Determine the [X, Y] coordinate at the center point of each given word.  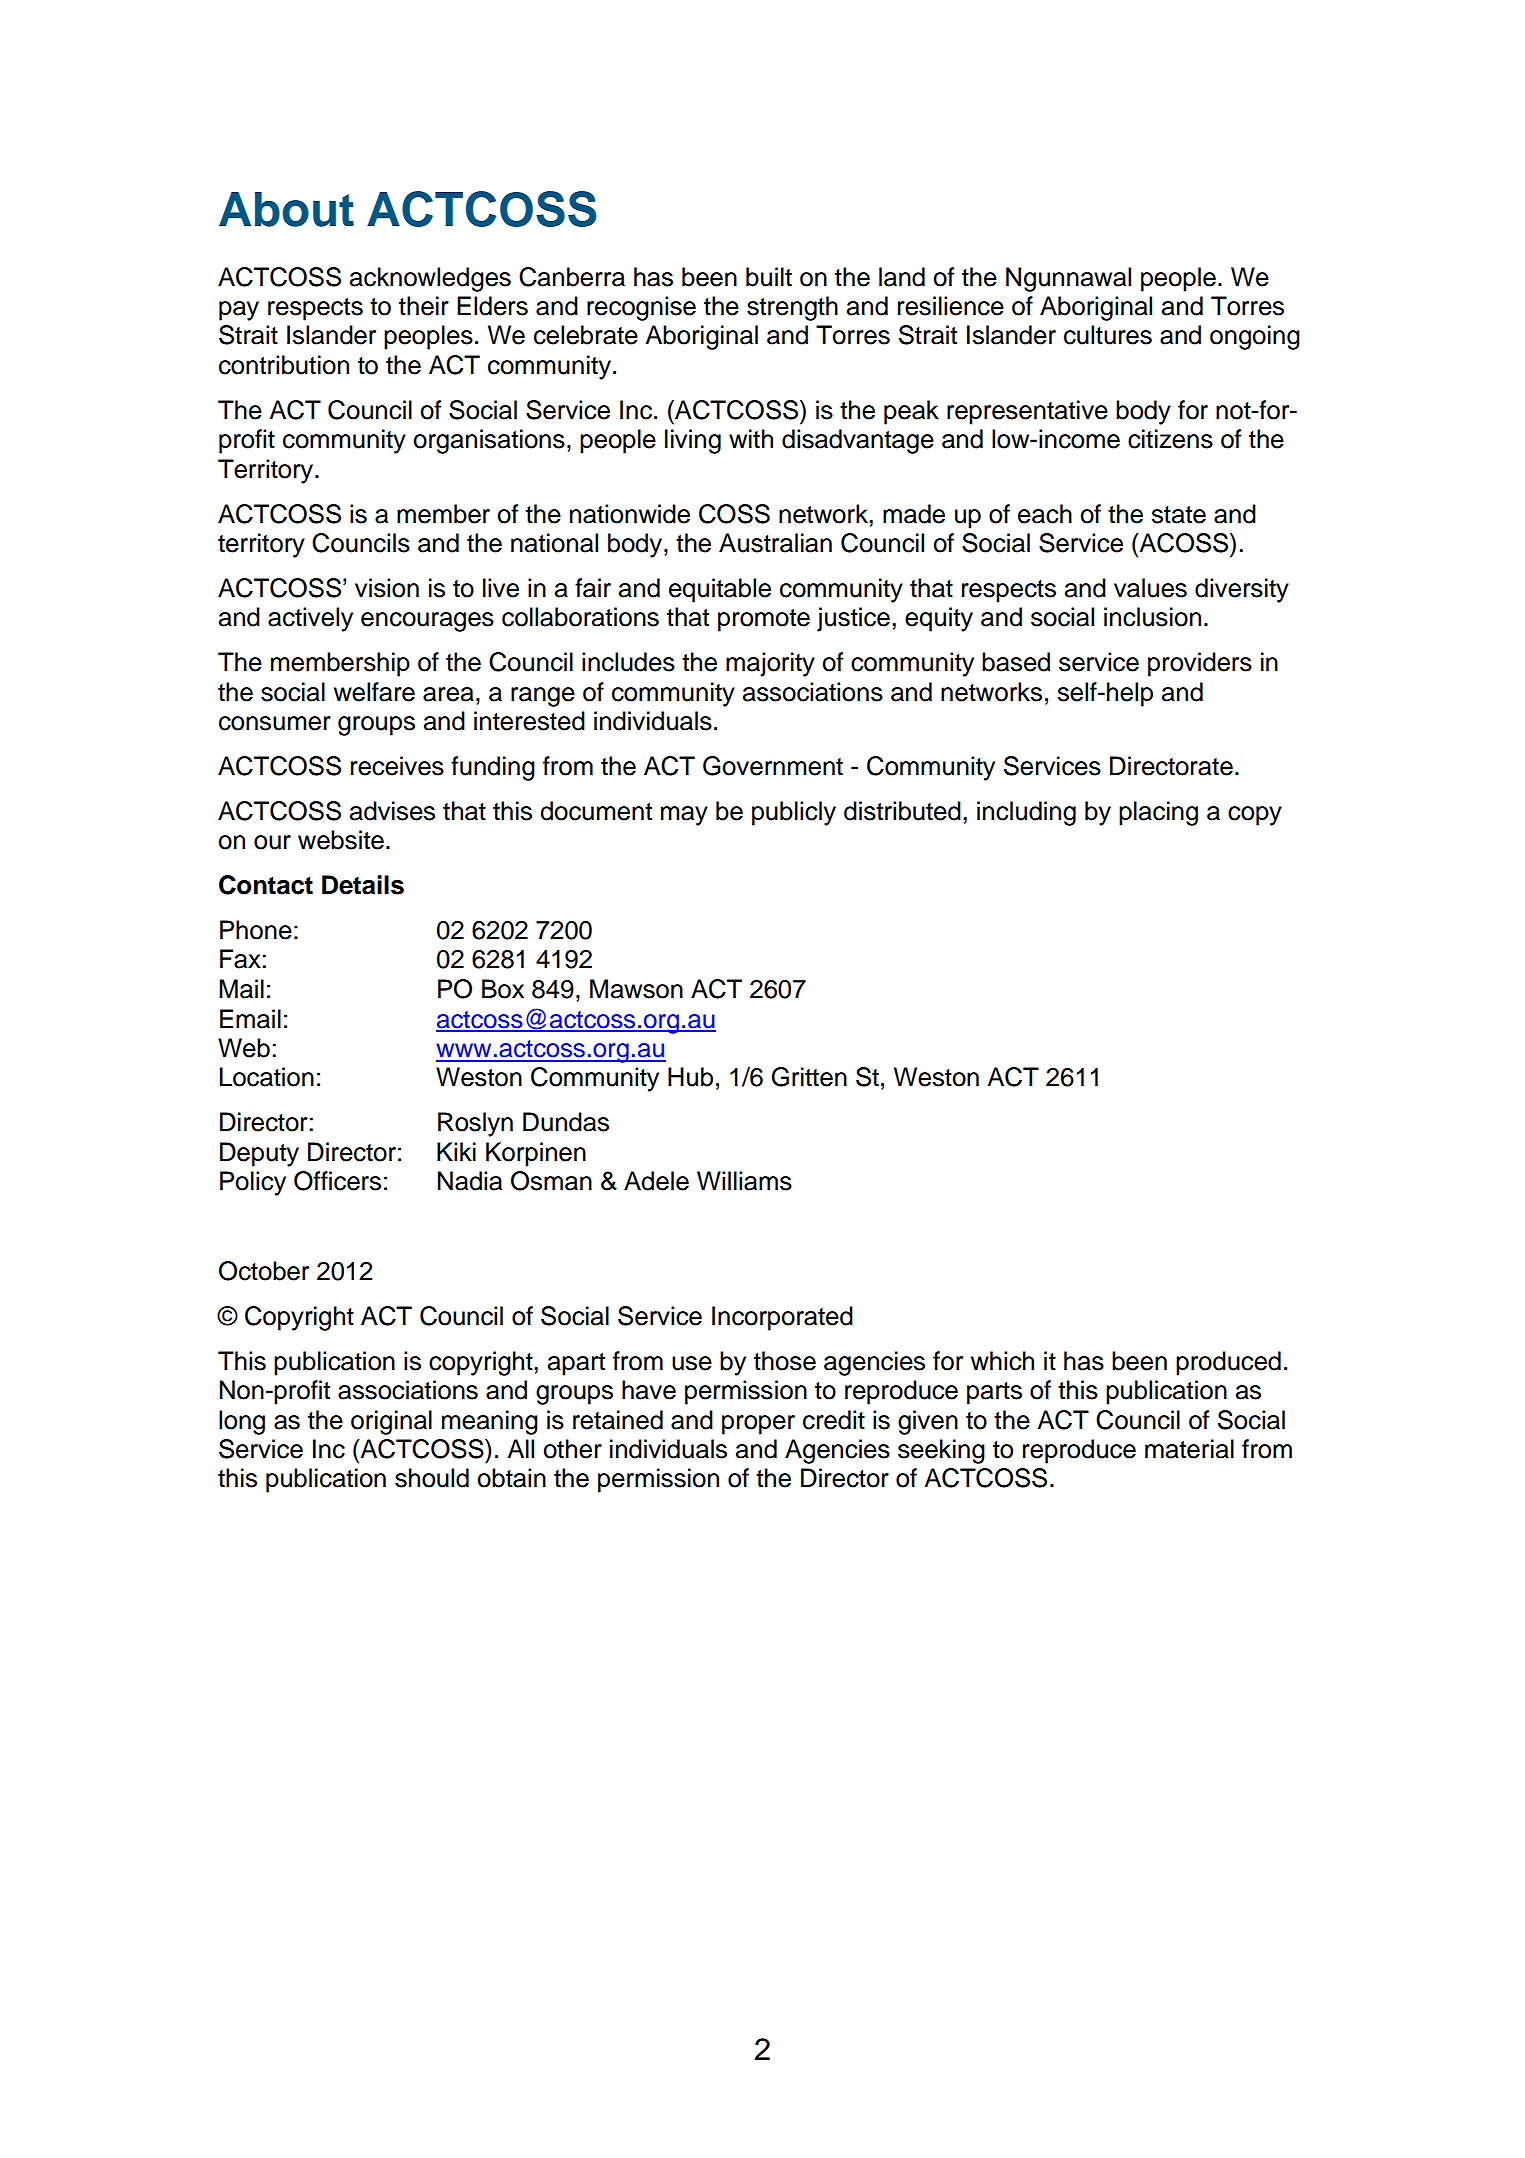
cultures [1108, 335]
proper [758, 1425]
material [1189, 1449]
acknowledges [430, 279]
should [432, 1478]
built [769, 277]
